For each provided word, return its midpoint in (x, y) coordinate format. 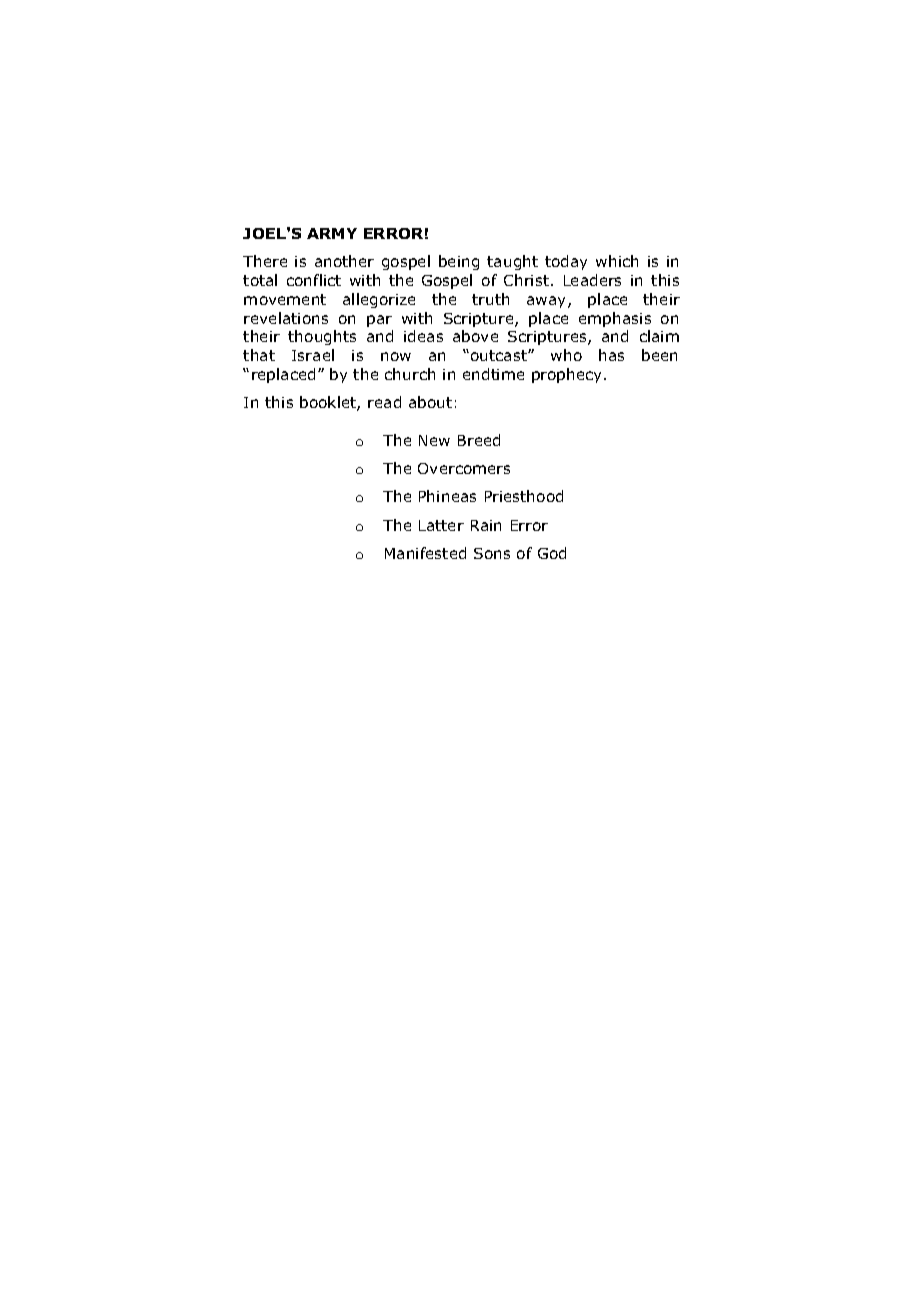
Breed (479, 440)
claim (659, 336)
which (617, 261)
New (434, 440)
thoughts (322, 337)
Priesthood (524, 496)
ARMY (332, 233)
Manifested (425, 553)
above (475, 336)
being (459, 262)
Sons (492, 553)
